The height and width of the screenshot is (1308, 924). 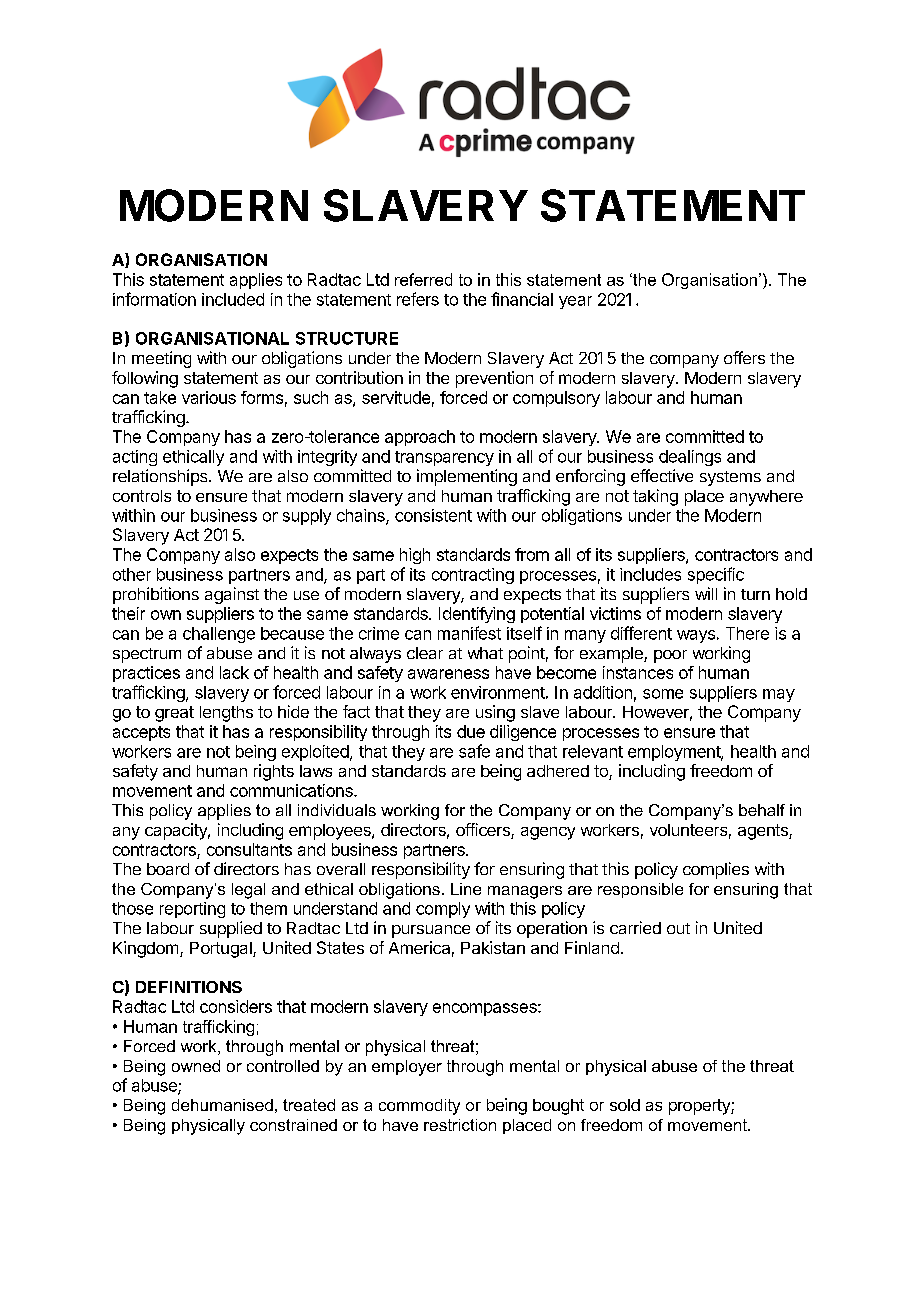 What do you see at coordinates (744, 357) in the screenshot?
I see `offers` at bounding box center [744, 357].
